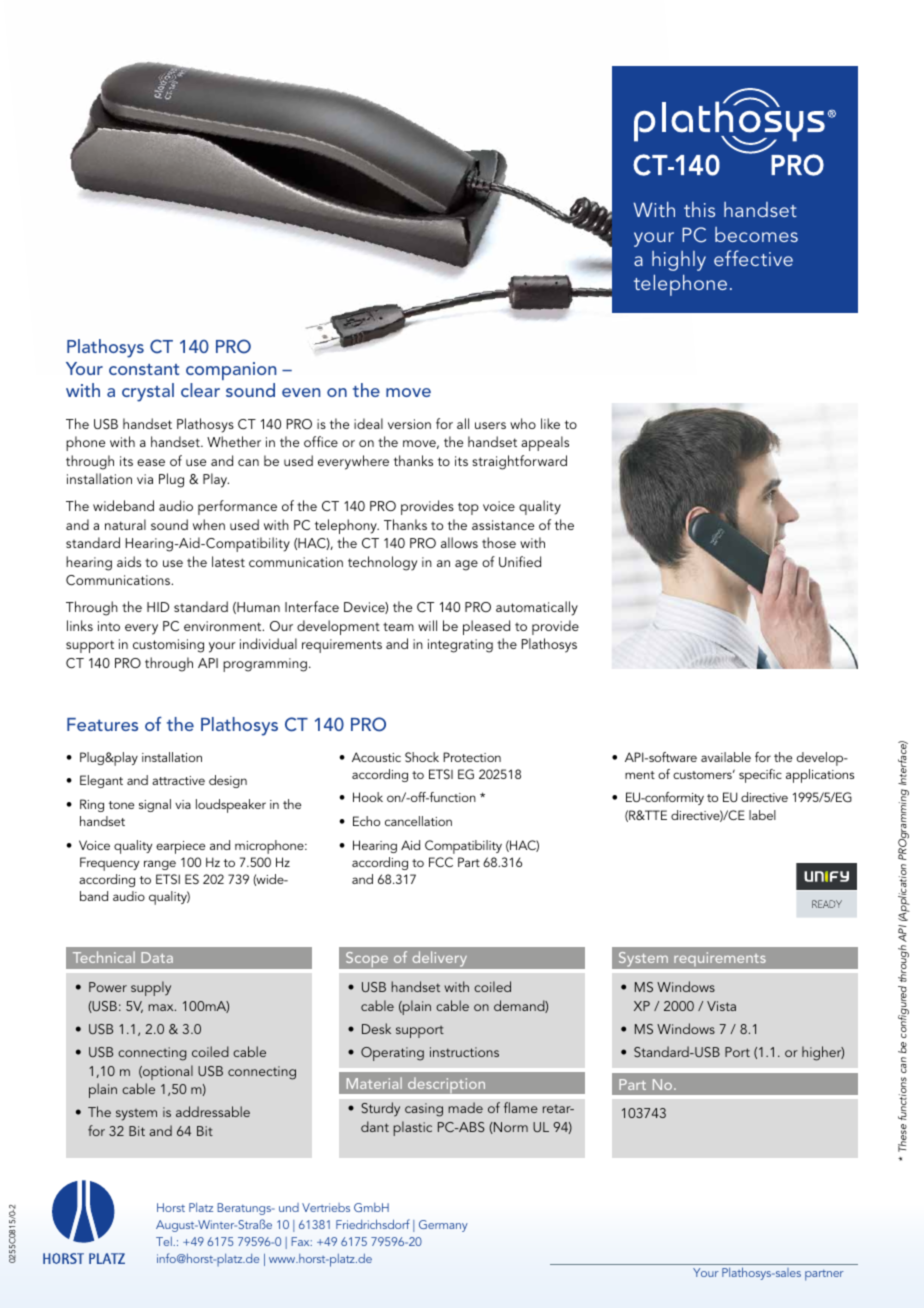 The width and height of the screenshot is (924, 1308). What do you see at coordinates (422, 757) in the screenshot?
I see `Shock` at bounding box center [422, 757].
